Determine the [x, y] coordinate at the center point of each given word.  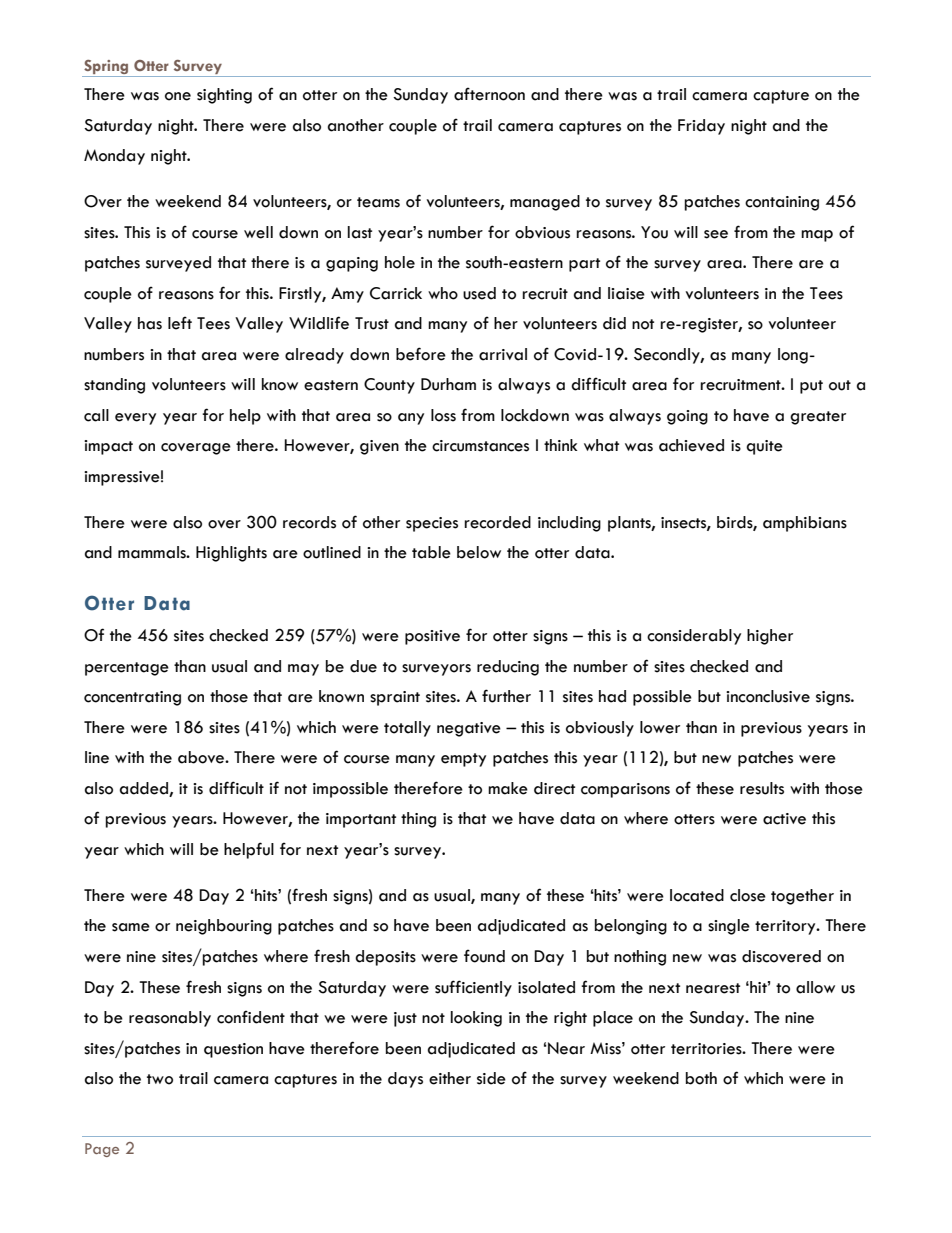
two [160, 1079]
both [701, 1078]
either [450, 1078]
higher [770, 637]
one [178, 96]
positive [432, 637]
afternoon [489, 94]
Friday [701, 127]
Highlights [231, 554]
